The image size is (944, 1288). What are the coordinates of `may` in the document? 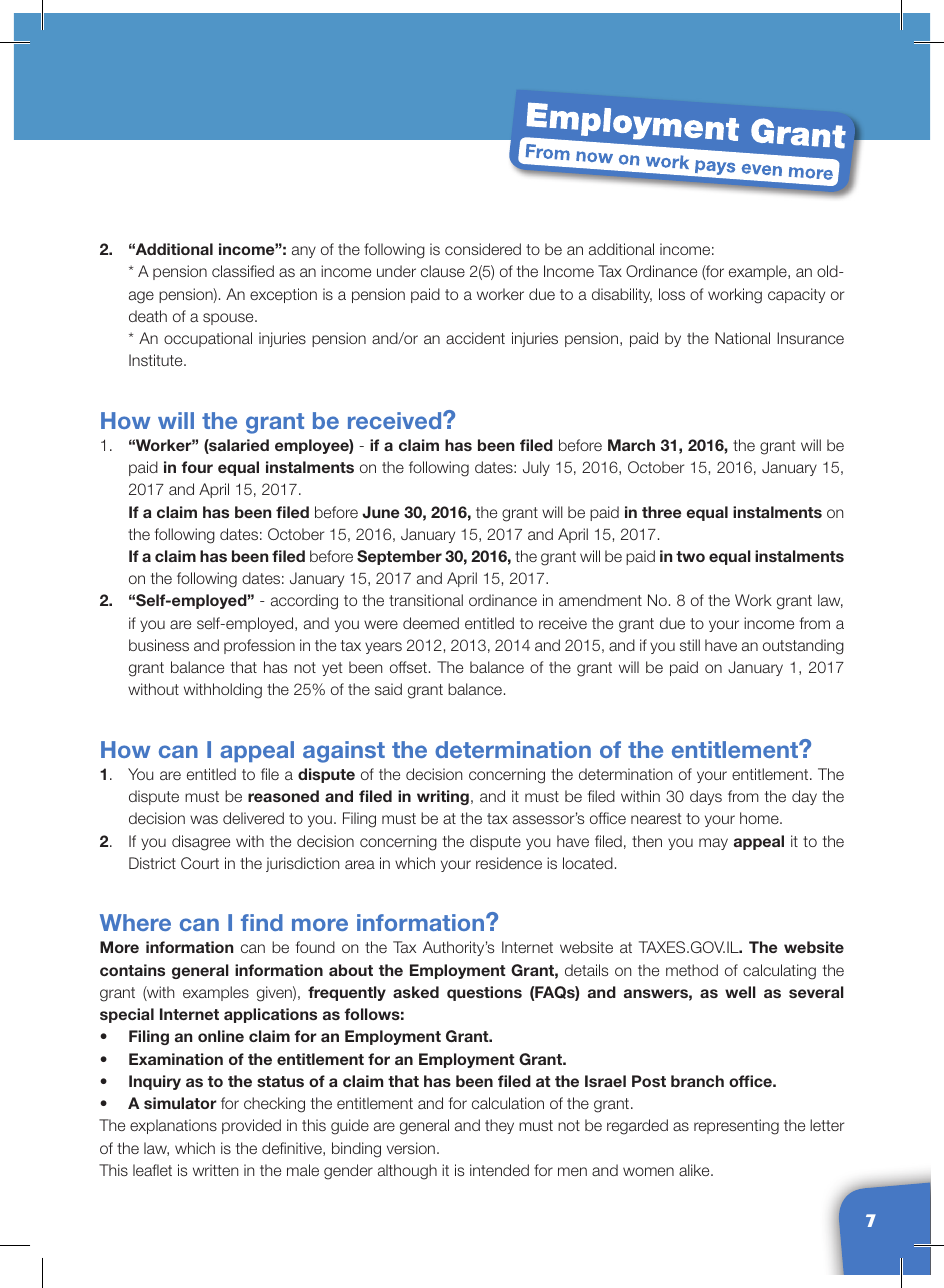 It's located at (713, 844).
